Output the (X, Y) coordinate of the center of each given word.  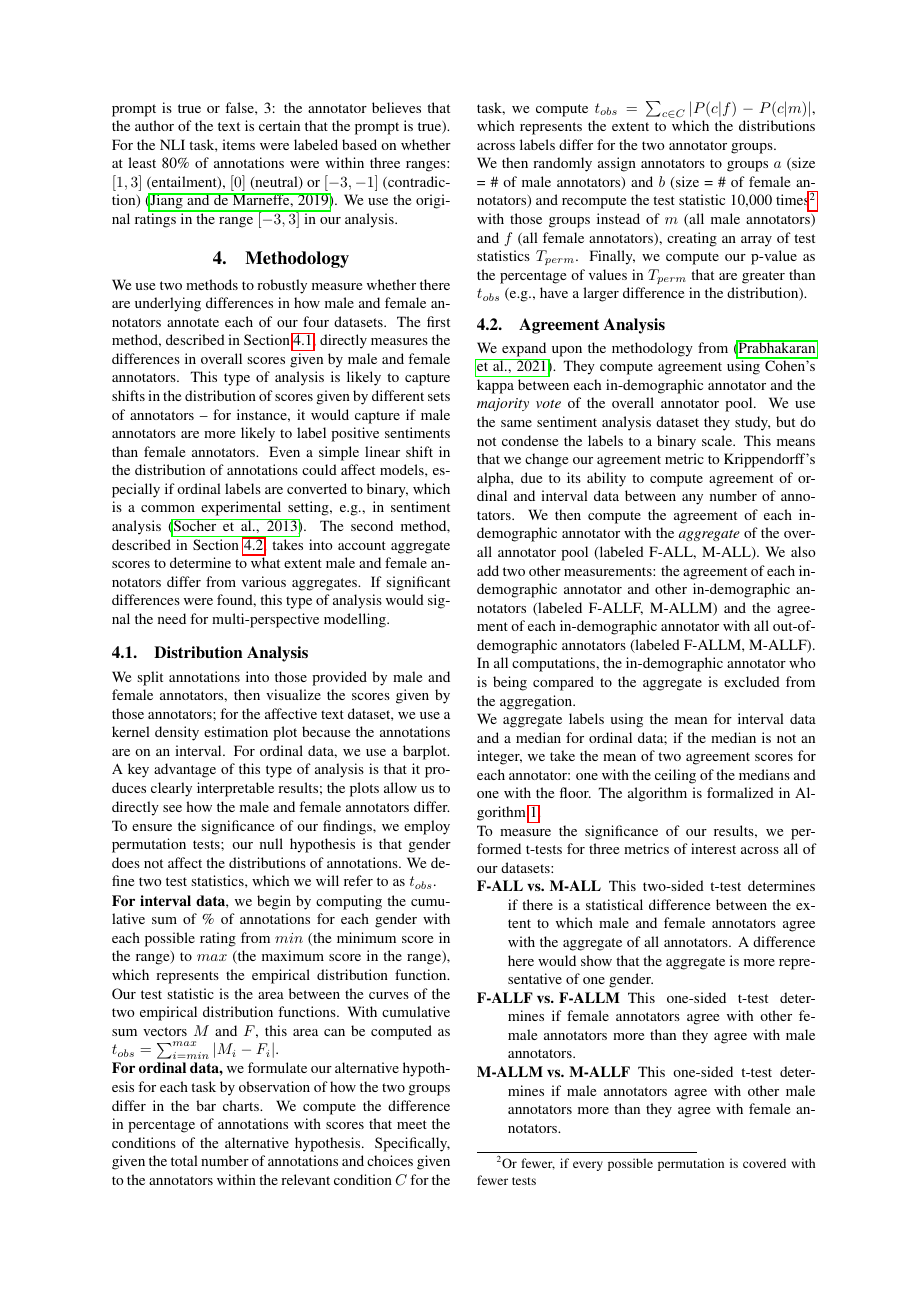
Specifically (412, 1144)
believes (396, 107)
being (510, 683)
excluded (752, 681)
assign (617, 164)
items (238, 144)
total (184, 1160)
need (172, 618)
